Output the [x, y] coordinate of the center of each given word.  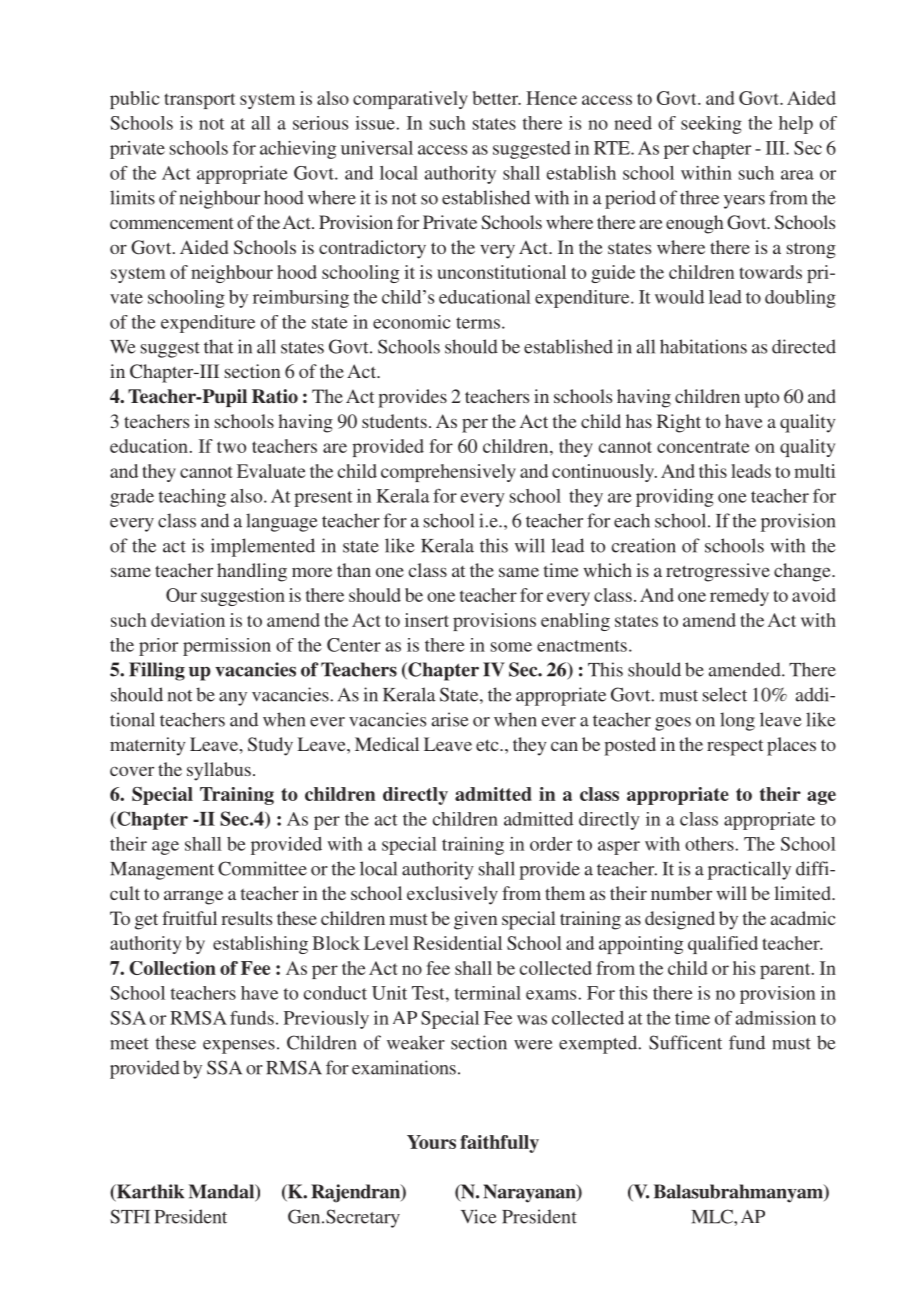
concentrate [703, 447]
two [231, 447]
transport [200, 101]
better [497, 98]
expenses [239, 1047]
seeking [711, 125]
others [710, 844]
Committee [262, 868]
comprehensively [448, 473]
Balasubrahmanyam [739, 1193]
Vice [479, 1216]
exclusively [452, 895]
